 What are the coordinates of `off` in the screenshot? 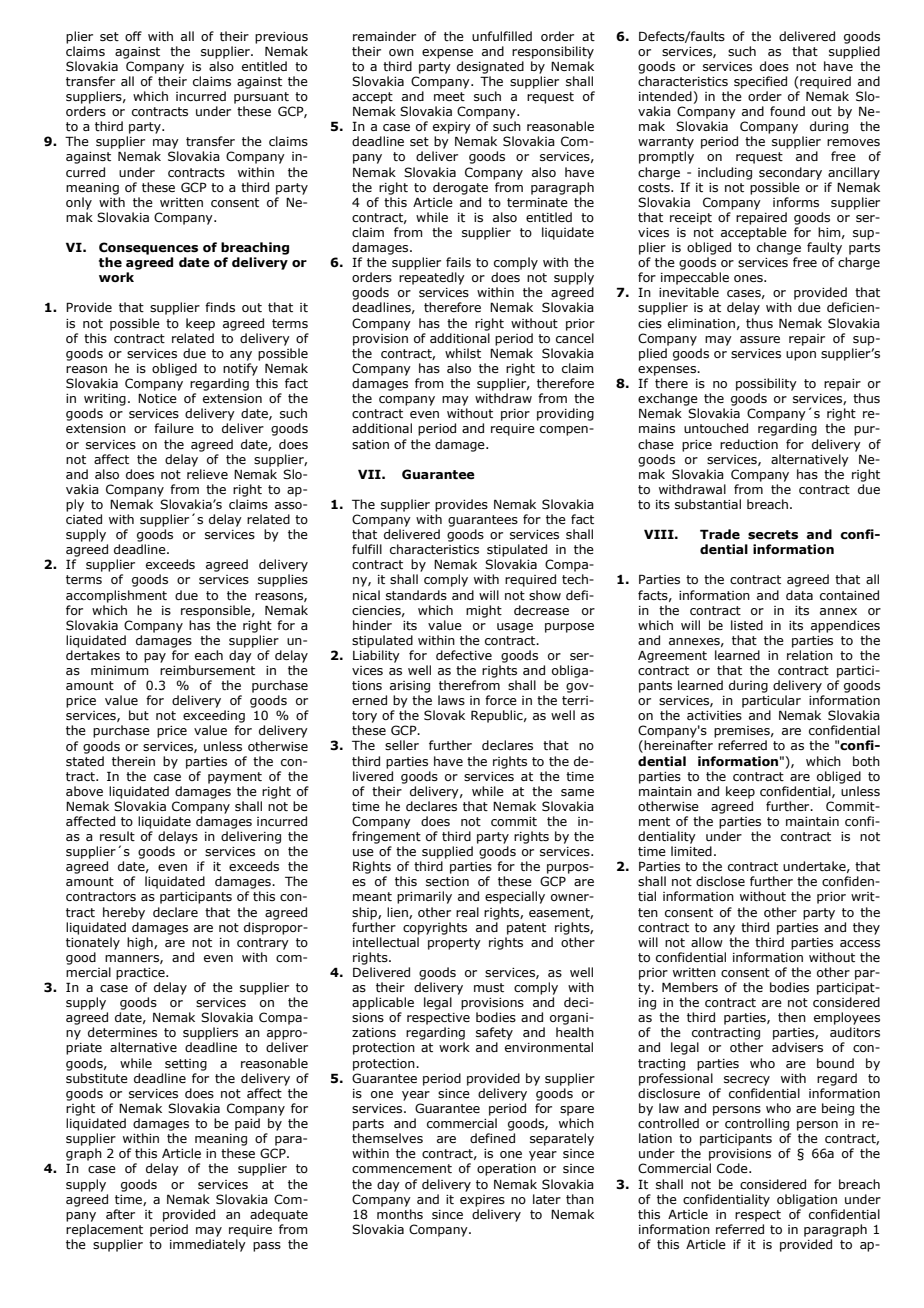 It's located at (133, 36).
